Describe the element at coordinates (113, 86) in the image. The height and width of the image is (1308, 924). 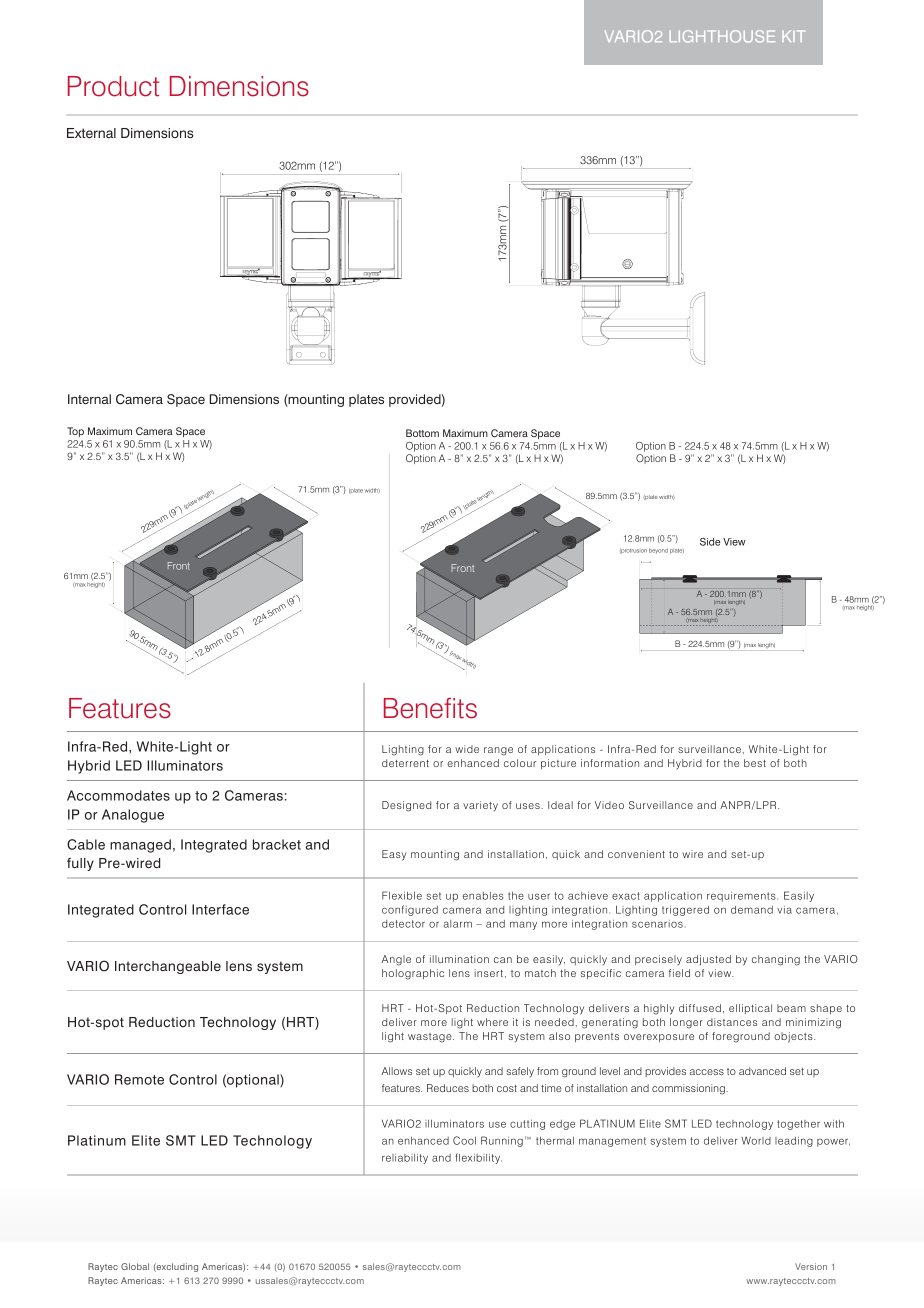
I see `Product` at that location.
